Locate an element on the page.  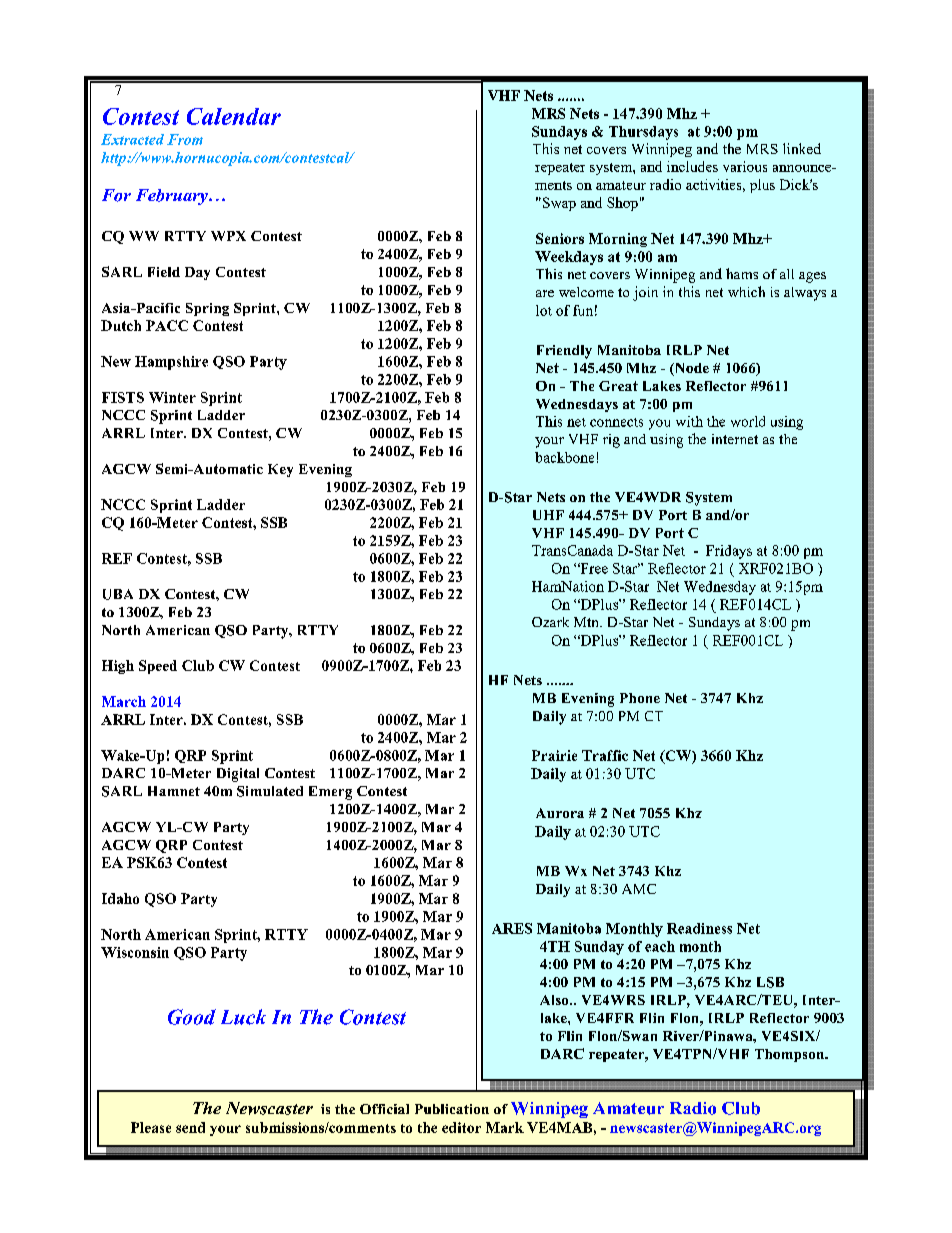
send is located at coordinates (190, 1127).
